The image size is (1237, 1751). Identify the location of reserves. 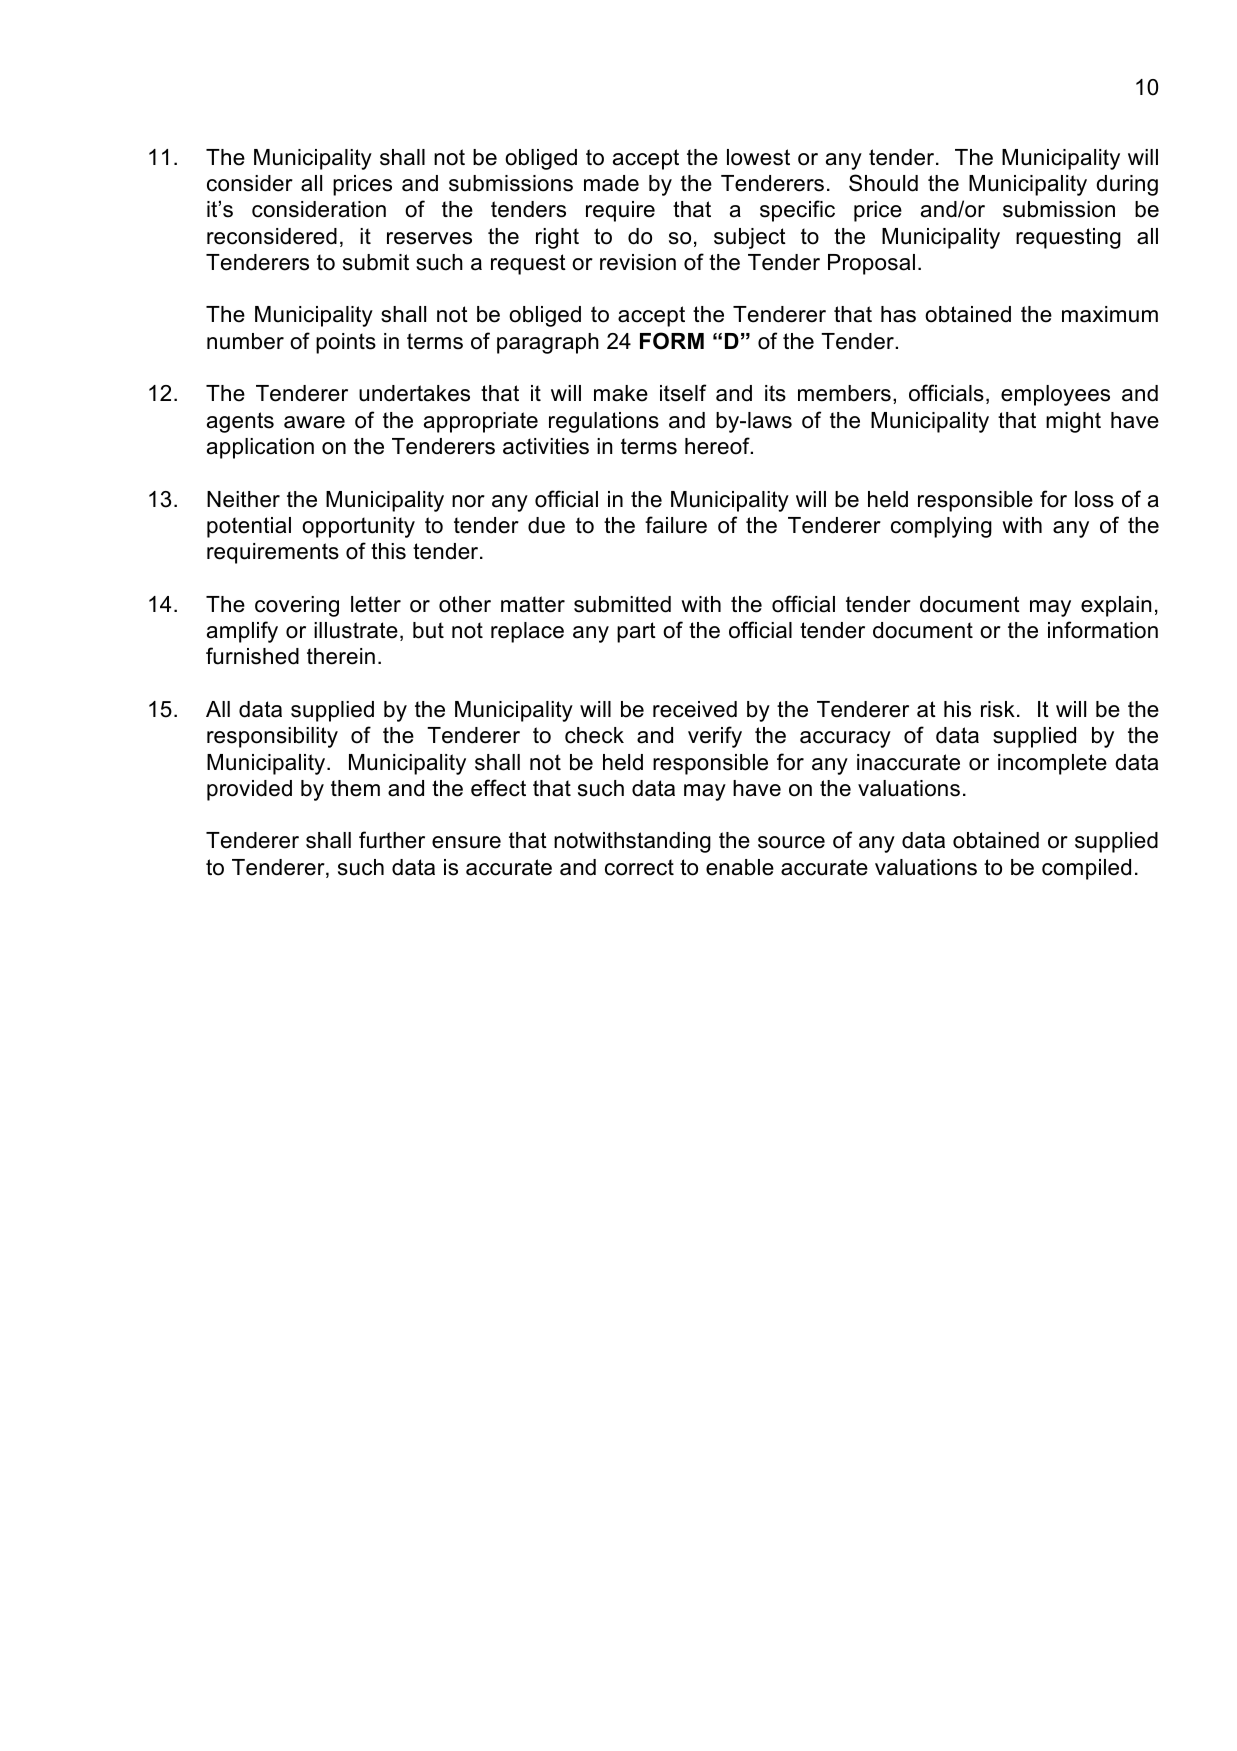
(429, 238).
